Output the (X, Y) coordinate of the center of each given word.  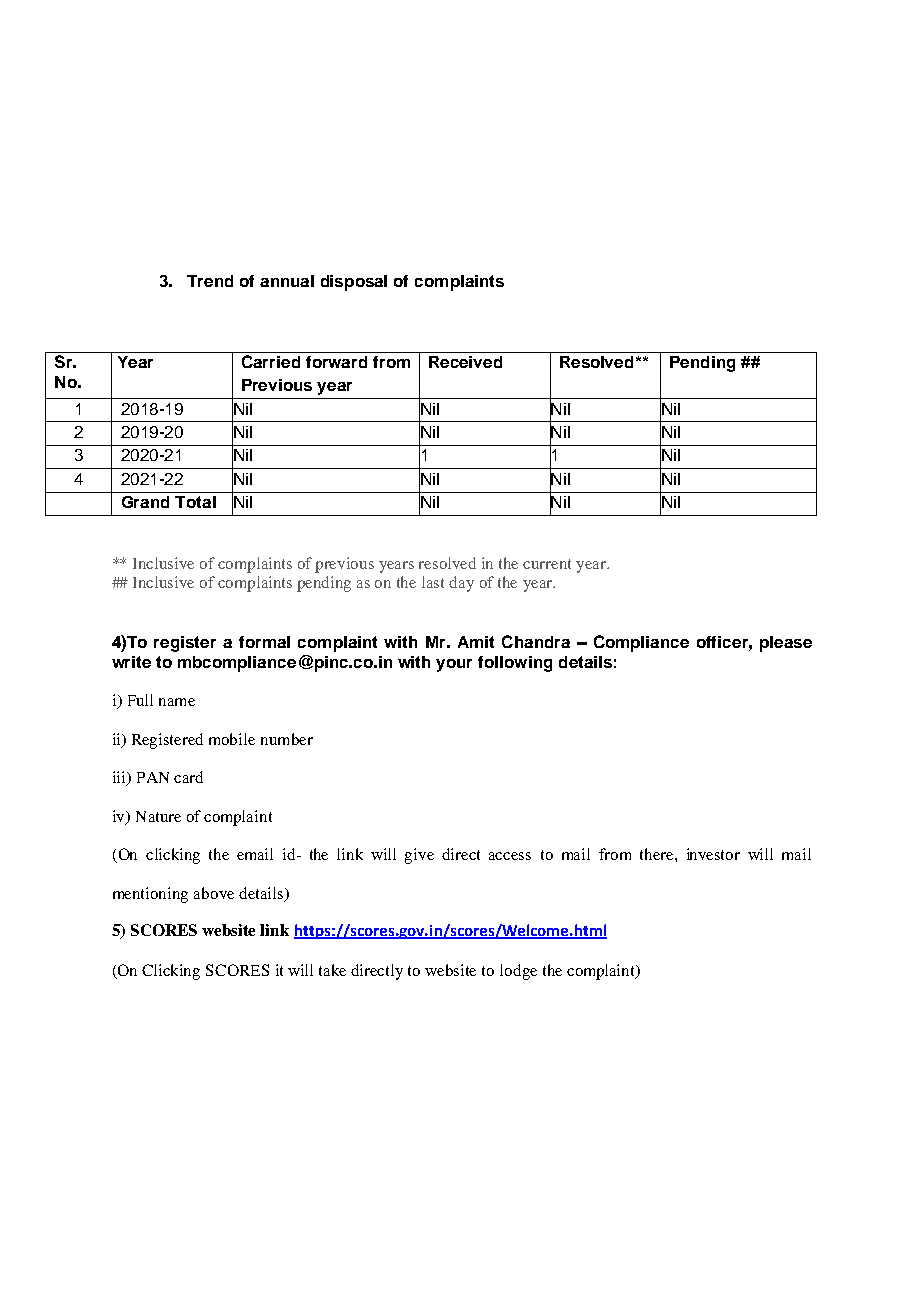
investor (713, 854)
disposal (354, 283)
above (214, 893)
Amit (476, 642)
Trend (210, 281)
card (188, 777)
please (786, 644)
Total (195, 502)
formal (264, 642)
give (419, 856)
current (547, 564)
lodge (518, 972)
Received (465, 362)
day (461, 584)
